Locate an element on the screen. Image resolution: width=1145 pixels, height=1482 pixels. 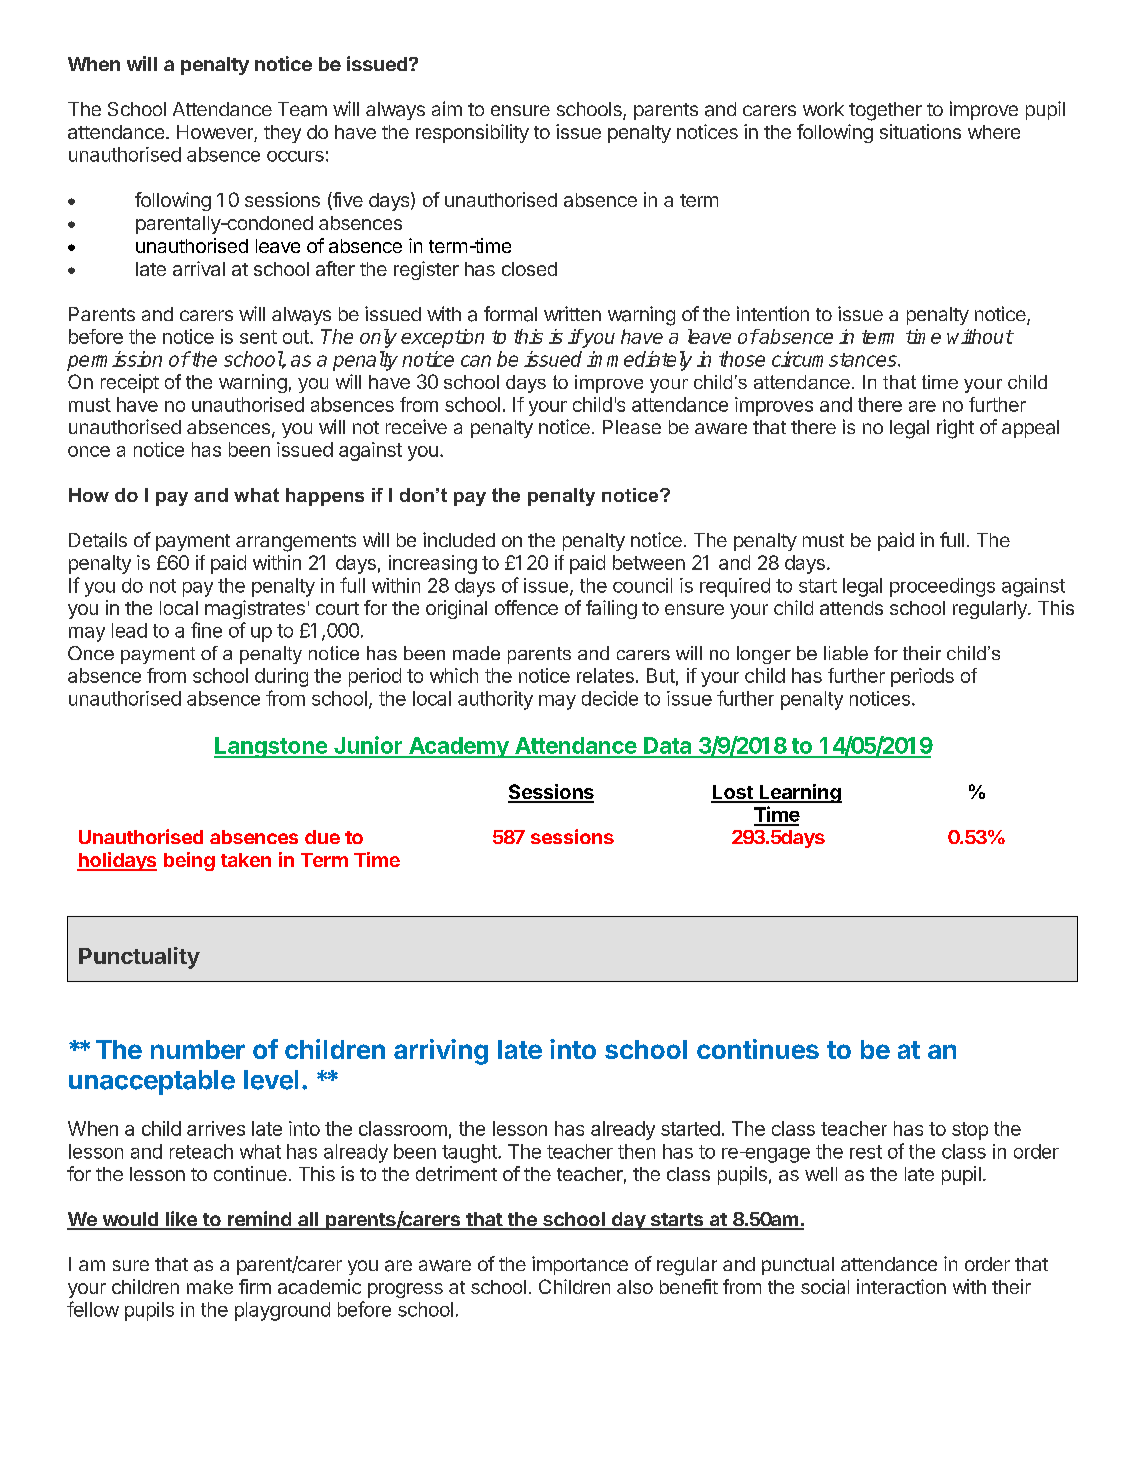
responsibility is located at coordinates (472, 133).
